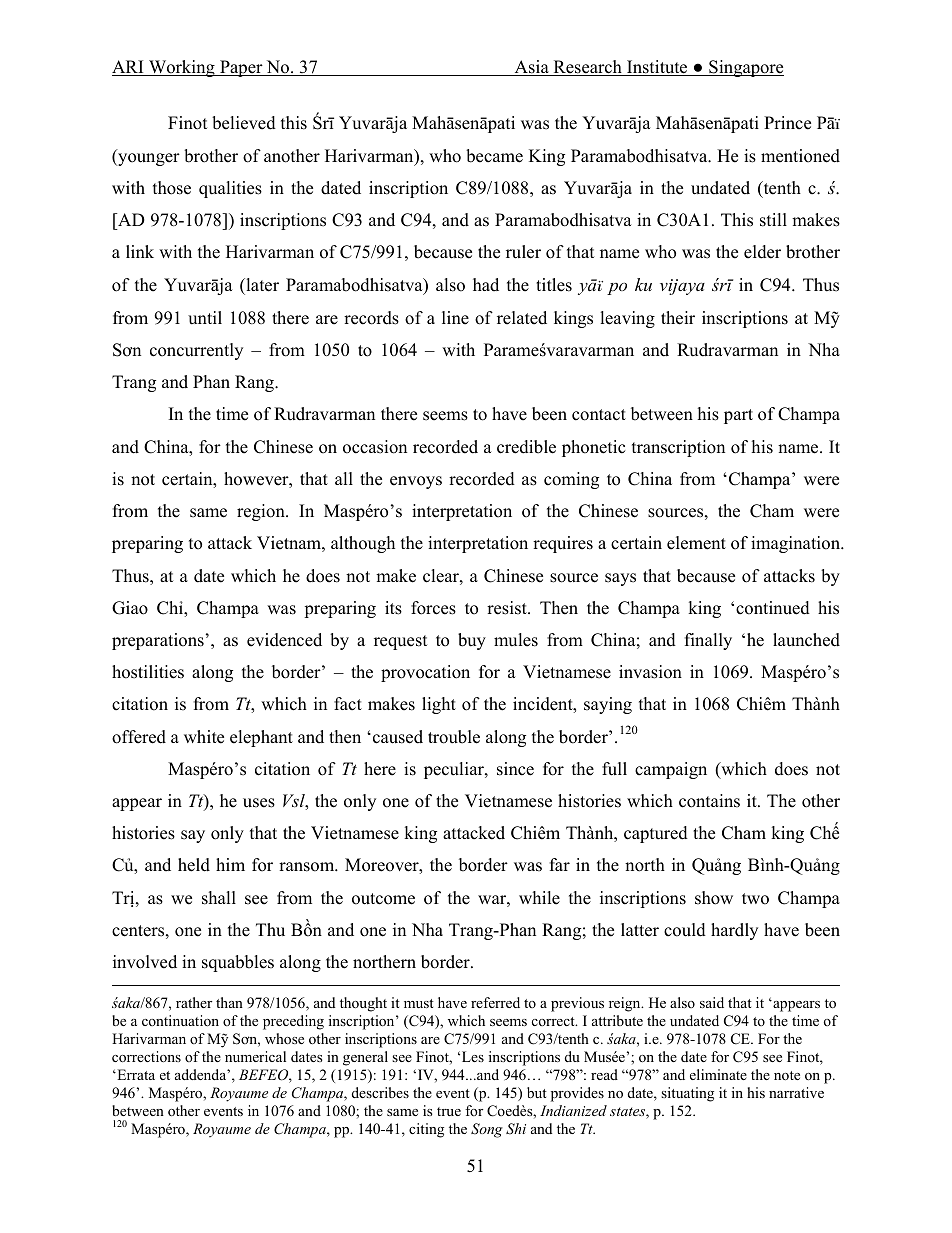  Describe the element at coordinates (439, 705) in the screenshot. I see `light` at that location.
